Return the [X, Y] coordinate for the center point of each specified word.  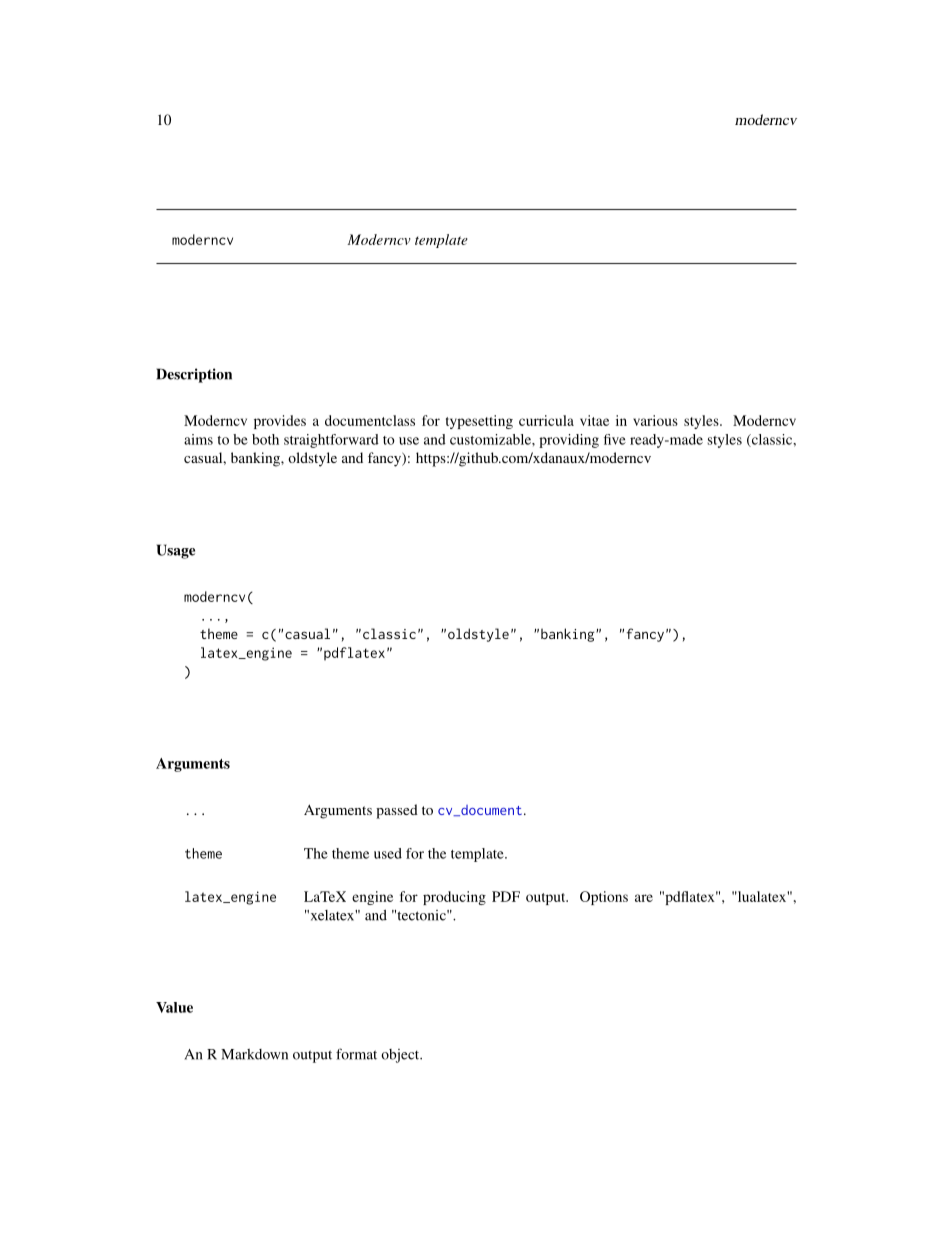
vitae [594, 420]
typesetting [479, 422]
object [401, 1056]
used [388, 853]
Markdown [254, 1054]
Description [194, 375]
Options [604, 898]
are [644, 898]
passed [397, 811]
